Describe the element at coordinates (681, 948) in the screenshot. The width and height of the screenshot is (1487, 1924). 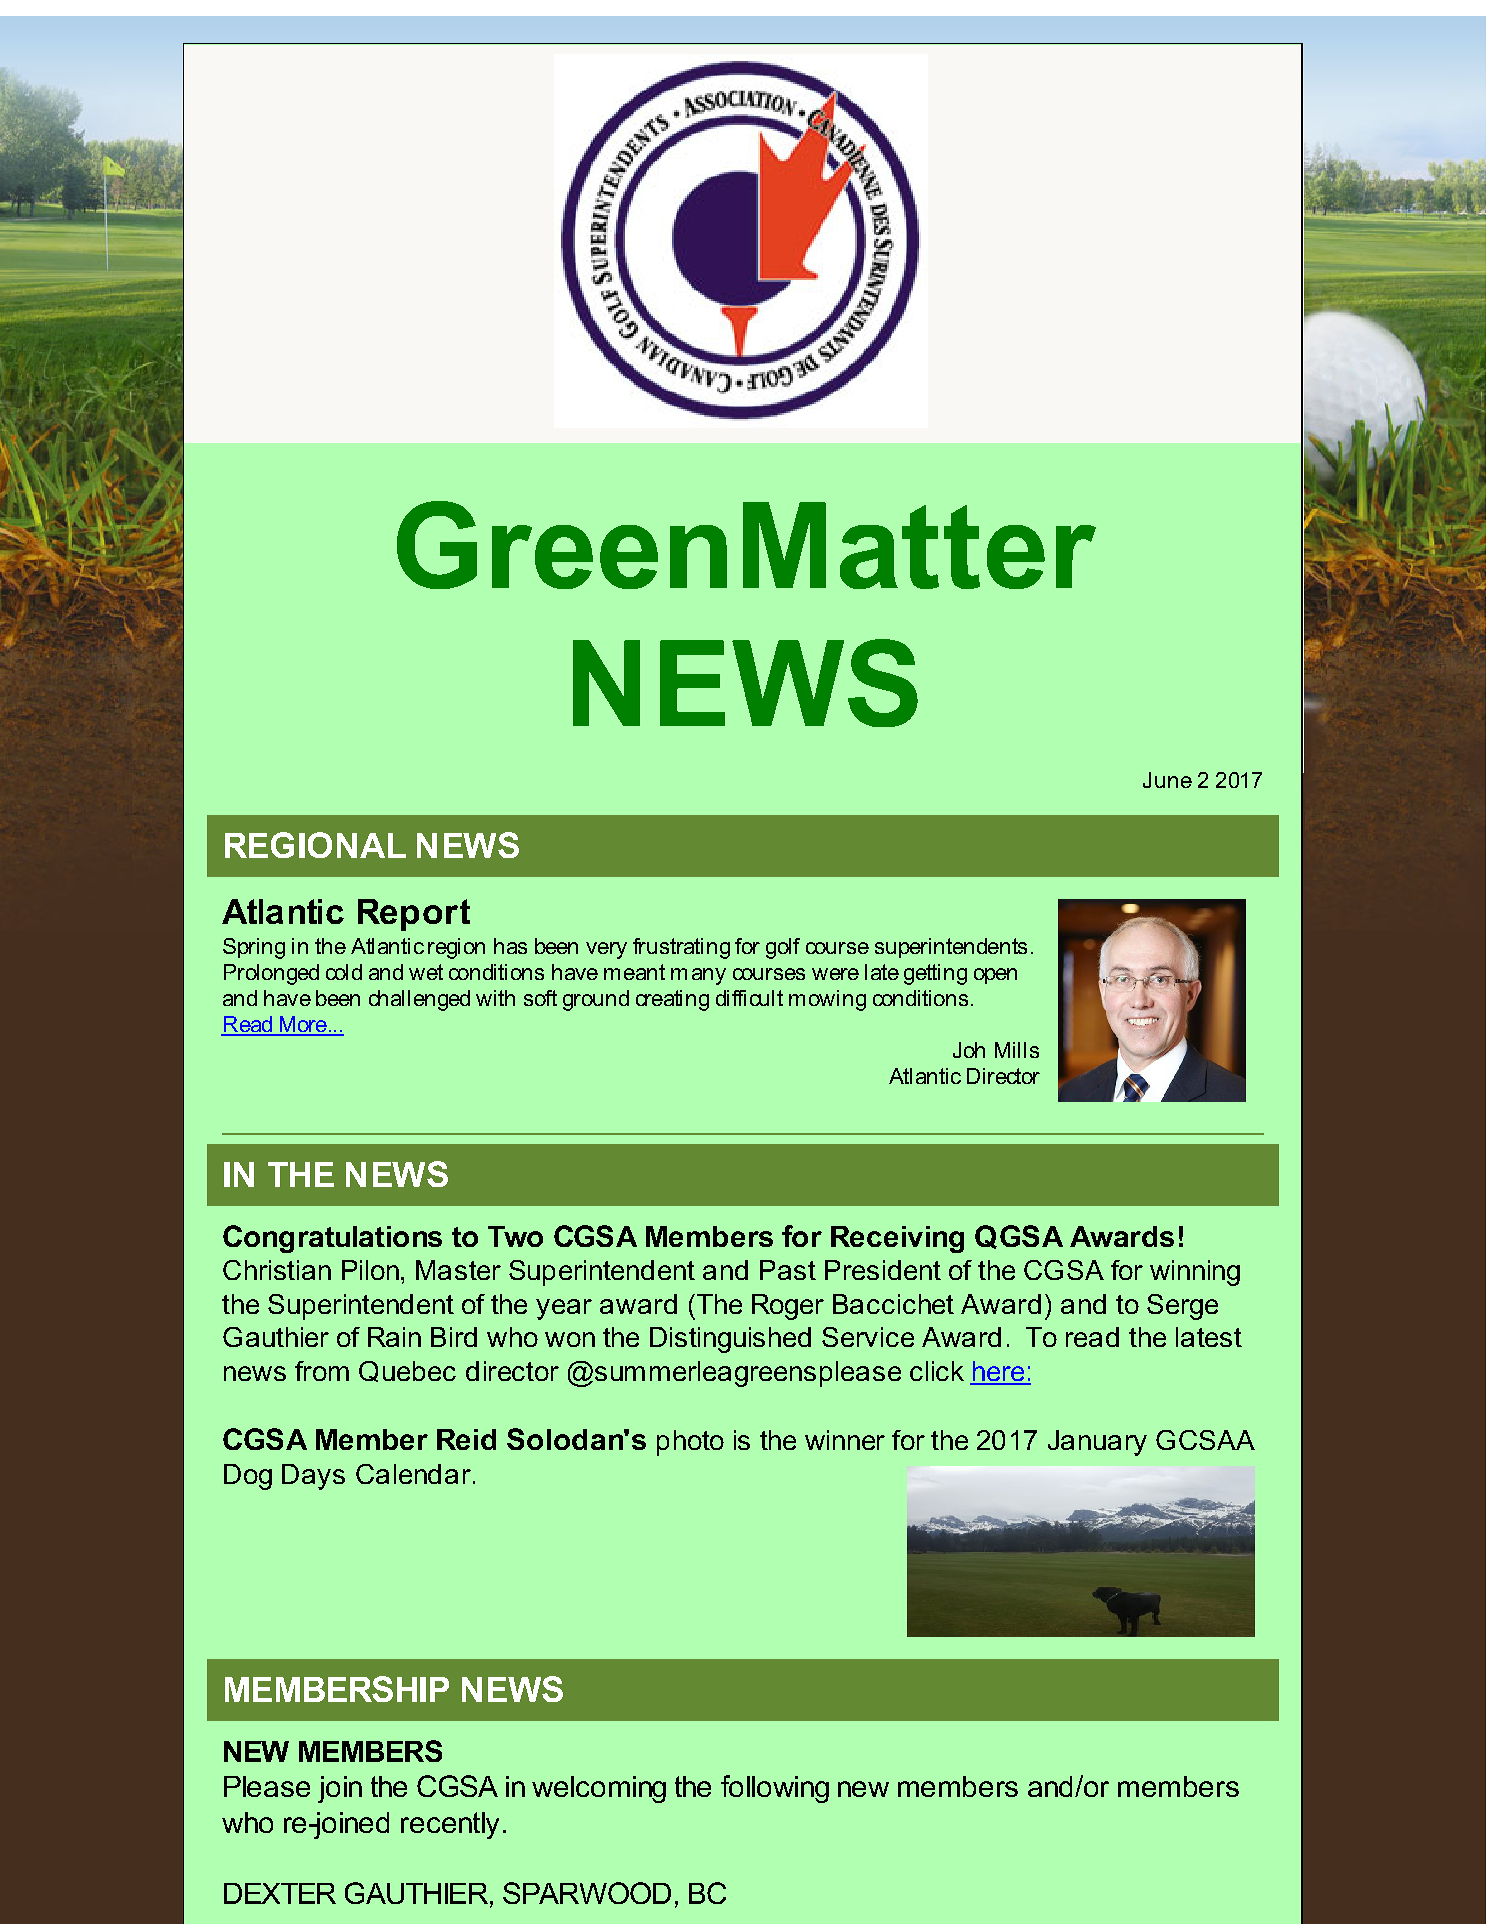
I see `frustrating` at that location.
